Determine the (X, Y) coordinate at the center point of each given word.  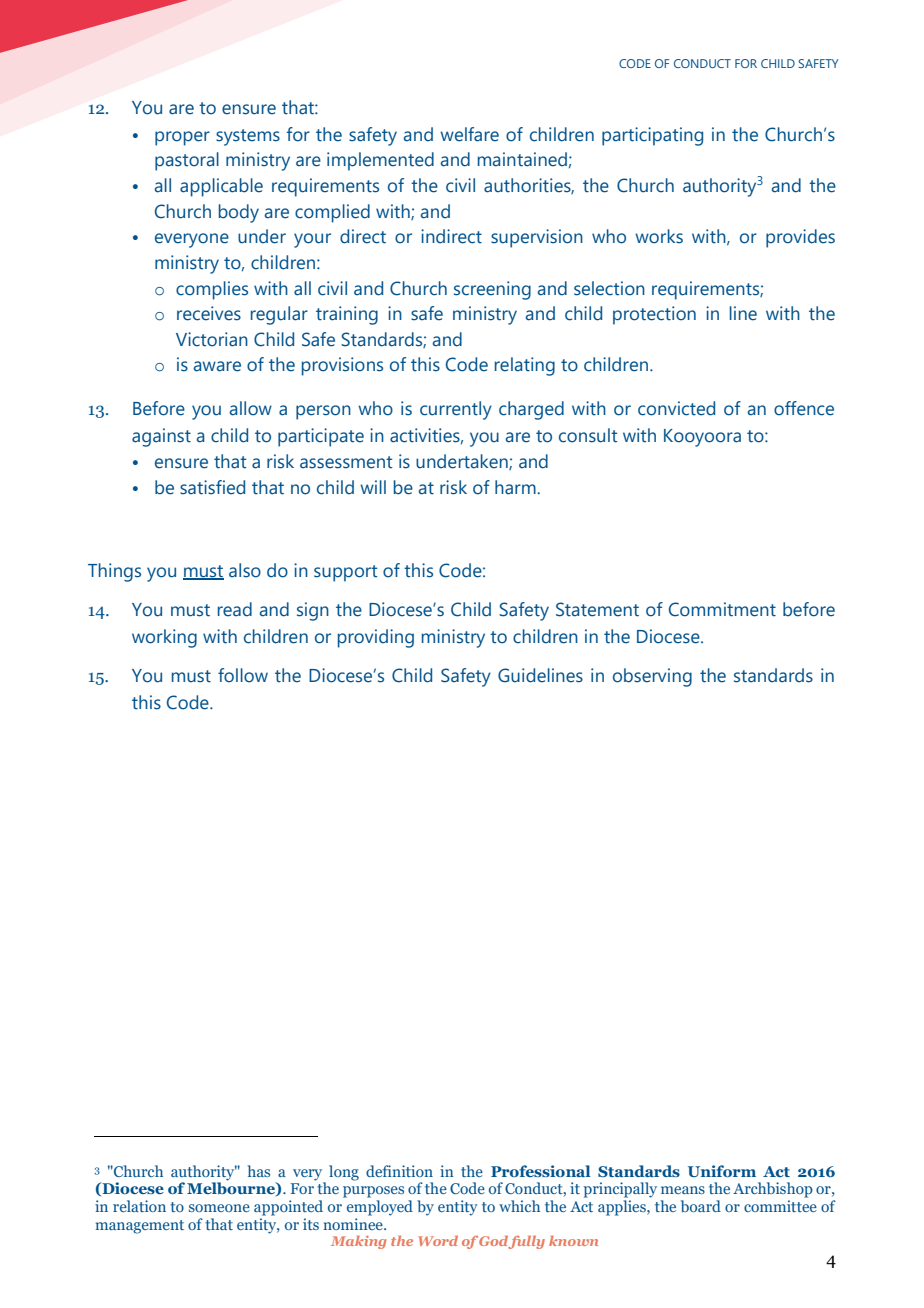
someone (219, 1208)
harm (516, 487)
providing (376, 638)
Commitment (722, 609)
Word (438, 1241)
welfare (469, 134)
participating (652, 136)
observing (652, 677)
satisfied (212, 487)
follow (243, 675)
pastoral (187, 161)
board (701, 1206)
